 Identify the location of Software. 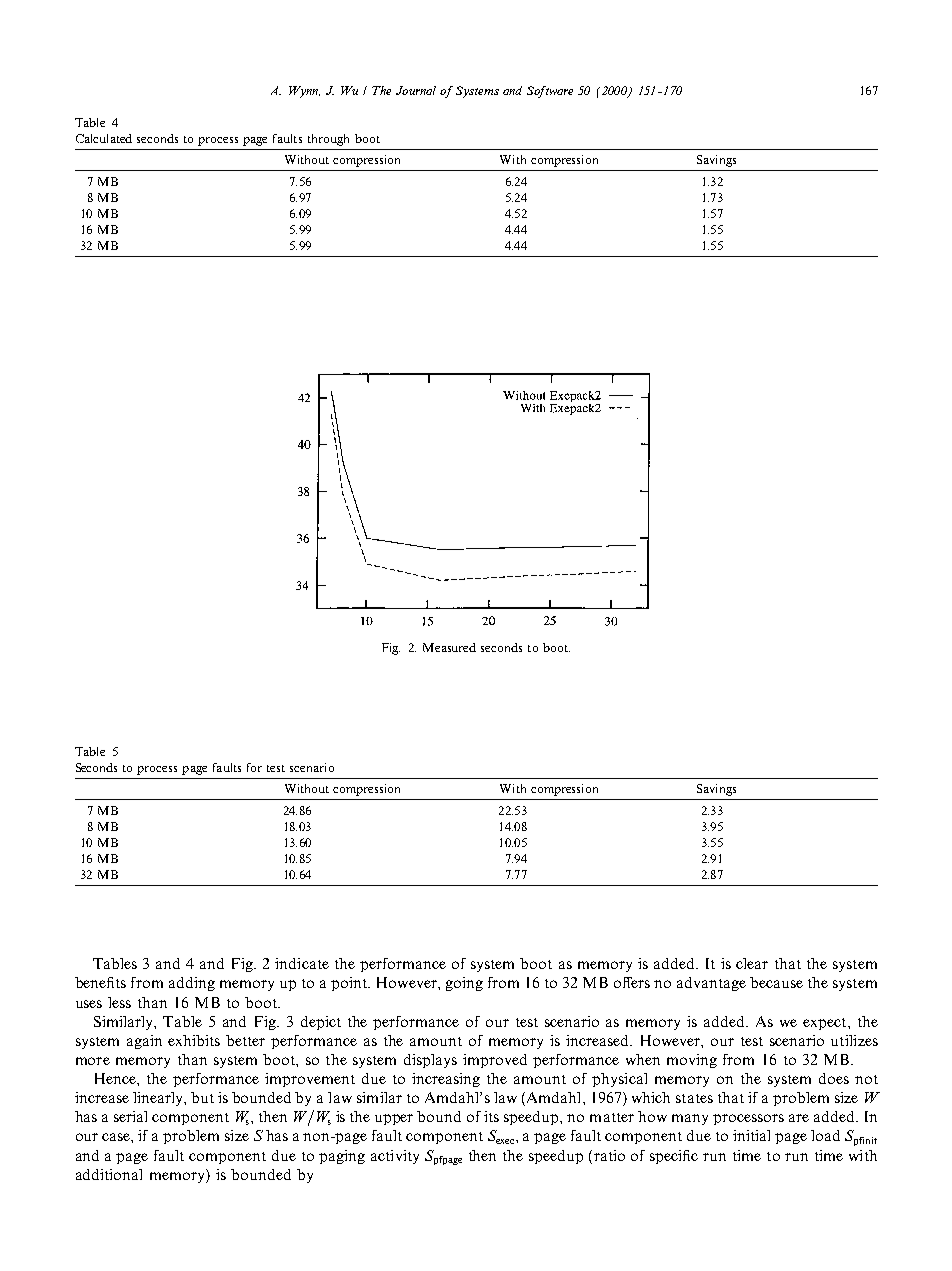
(550, 92).
